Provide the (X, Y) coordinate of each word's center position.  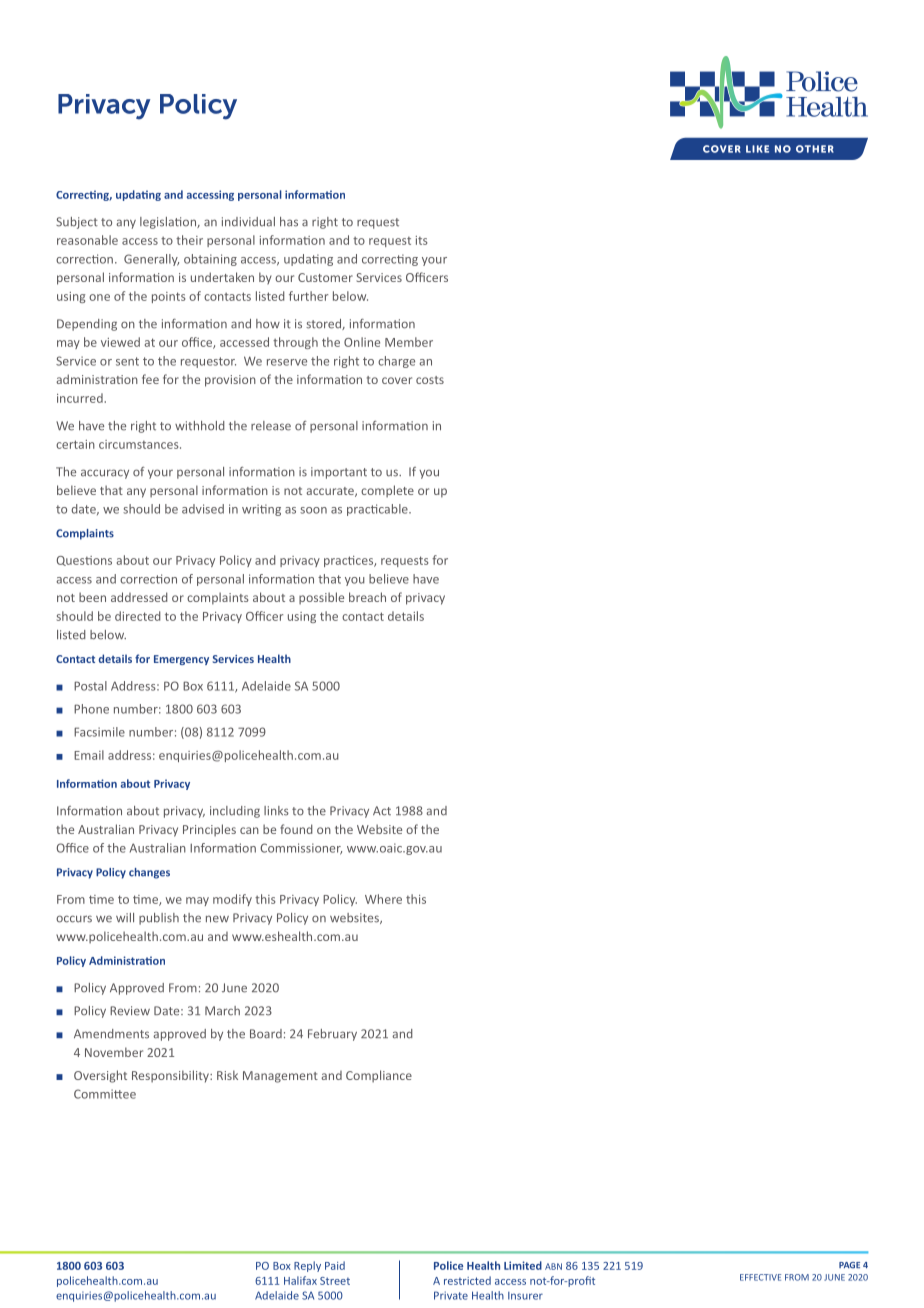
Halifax (300, 1280)
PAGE (849, 1265)
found (296, 829)
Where (383, 899)
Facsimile (99, 732)
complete (387, 491)
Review (130, 1011)
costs (430, 380)
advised (203, 509)
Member (409, 342)
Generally (151, 260)
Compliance (379, 1076)
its (422, 240)
